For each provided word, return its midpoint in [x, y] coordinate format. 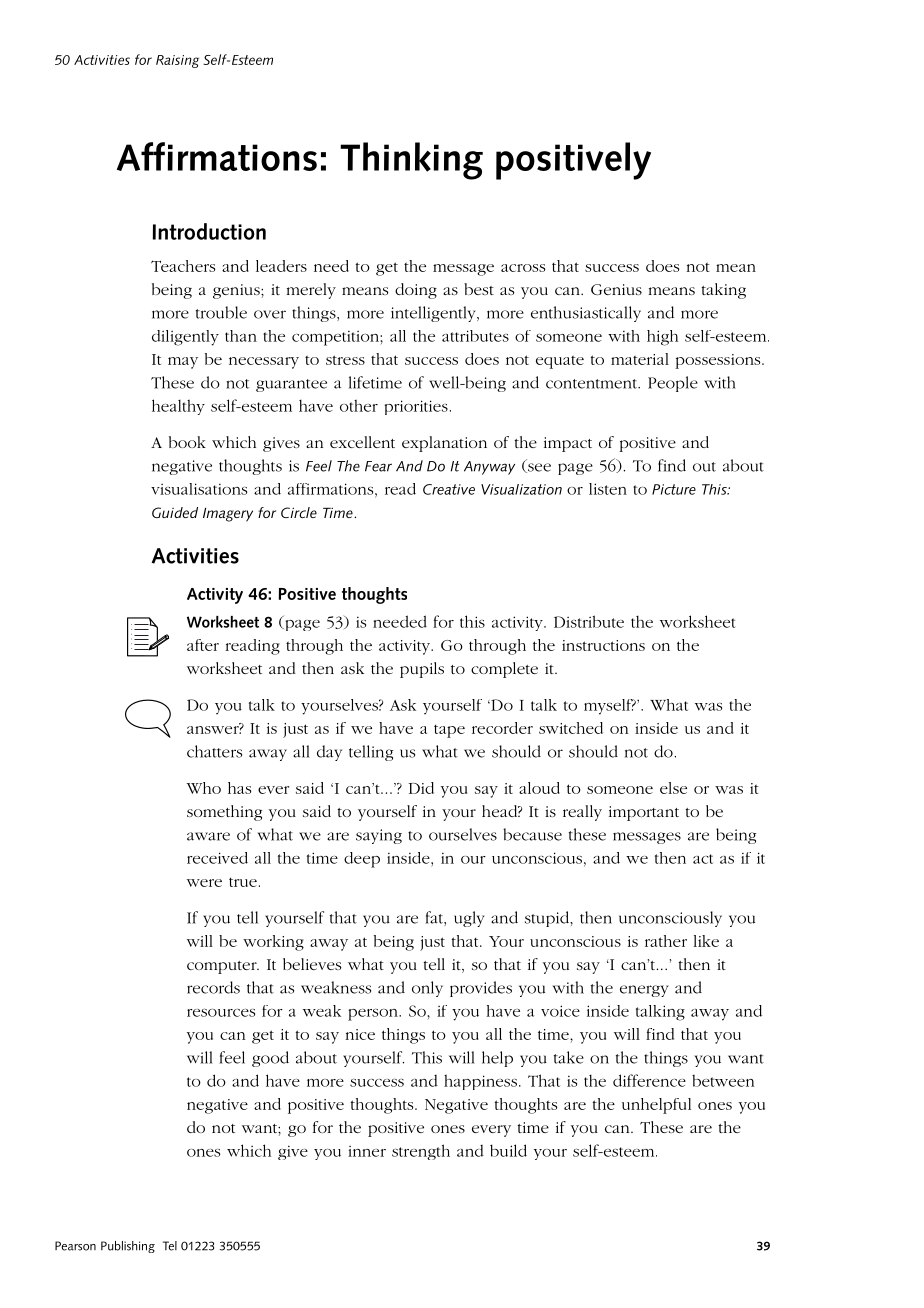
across [523, 268]
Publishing [128, 1247]
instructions [603, 645]
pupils [422, 670]
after [203, 645]
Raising [177, 61]
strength [421, 1152]
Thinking [411, 161]
